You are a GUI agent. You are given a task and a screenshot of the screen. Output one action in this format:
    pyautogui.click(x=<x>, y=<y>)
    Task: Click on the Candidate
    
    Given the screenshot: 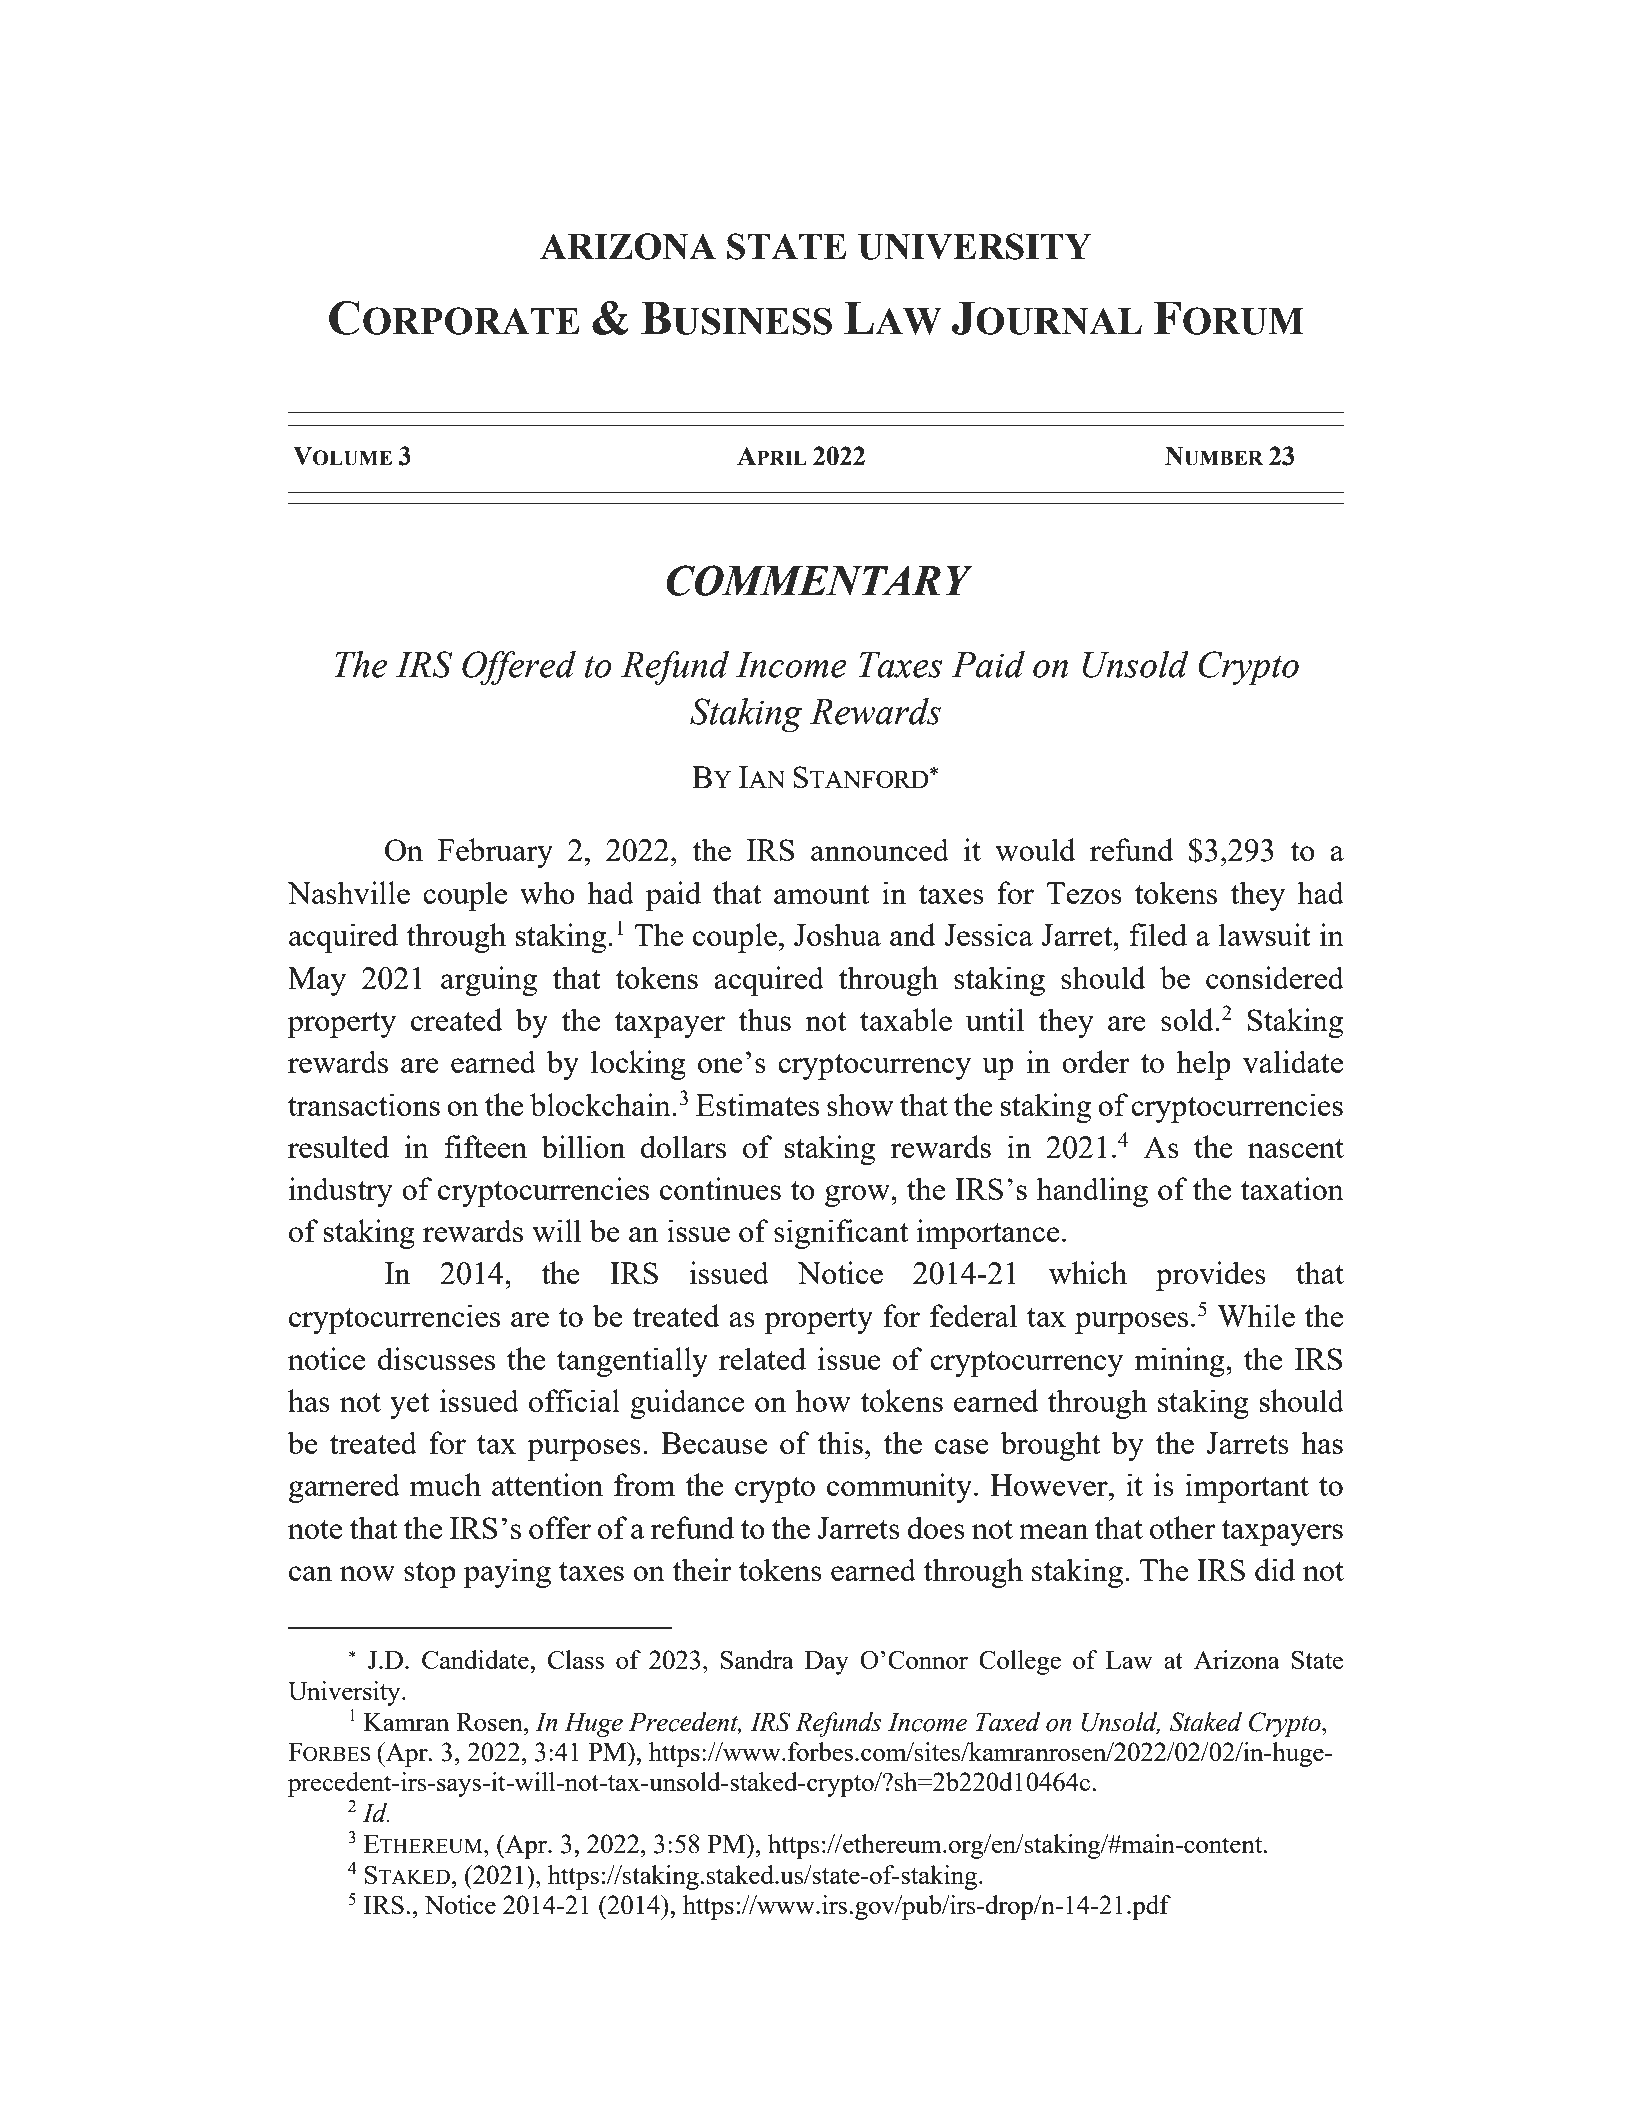 What is the action you would take?
    pyautogui.click(x=476, y=1659)
